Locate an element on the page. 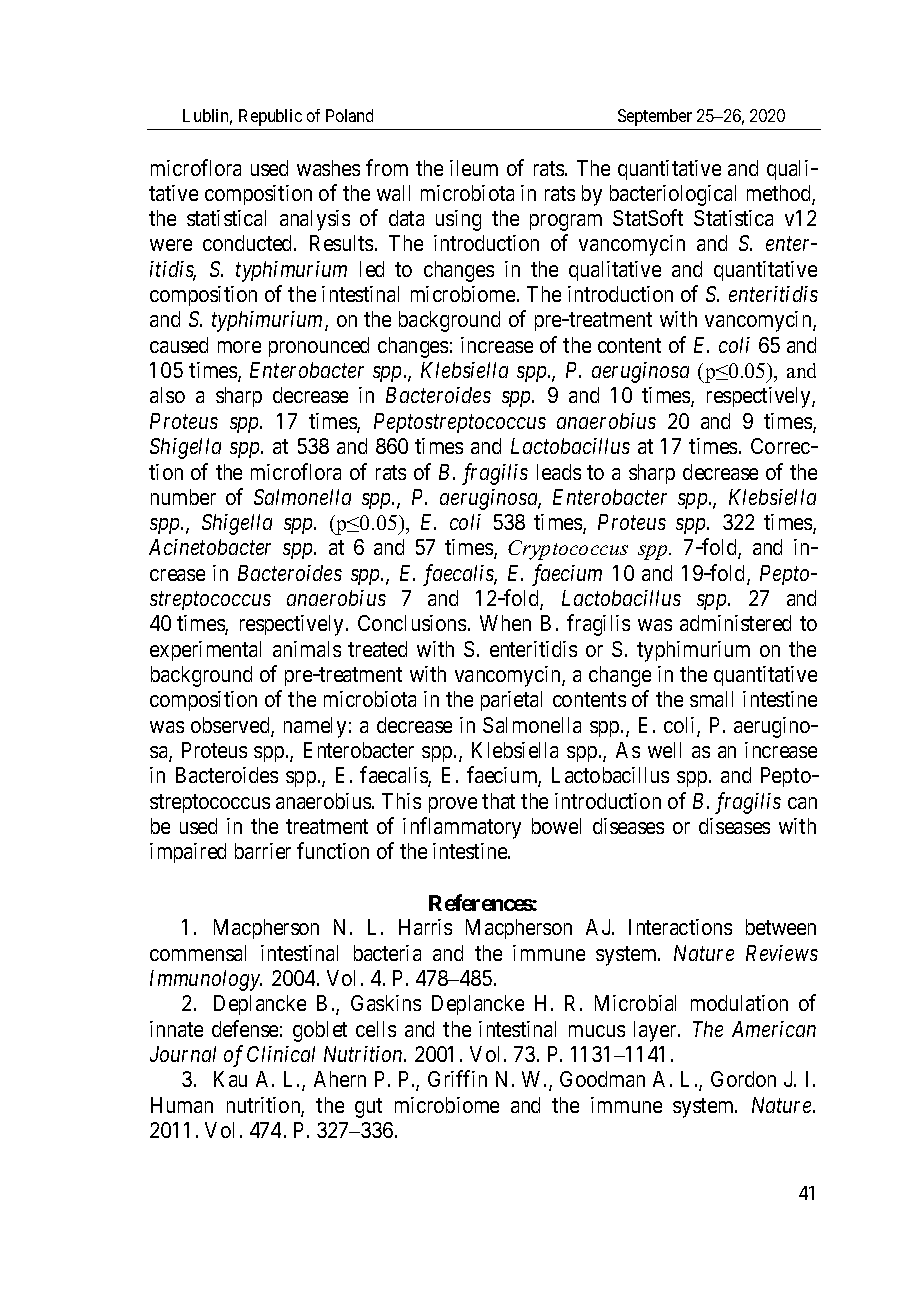 The height and width of the document is (1311, 924). from is located at coordinates (387, 167).
